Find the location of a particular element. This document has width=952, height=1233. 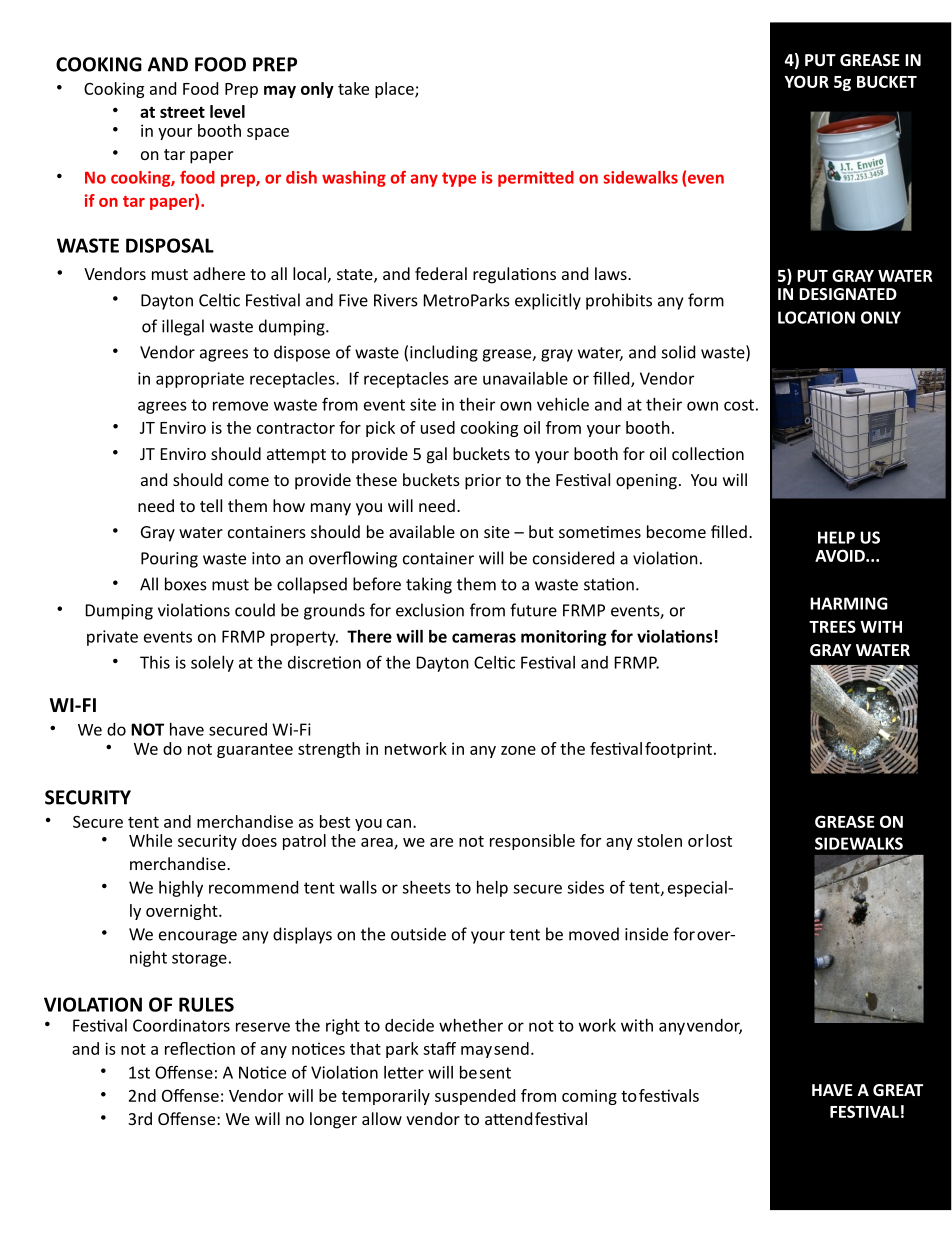

prior is located at coordinates (483, 482).
